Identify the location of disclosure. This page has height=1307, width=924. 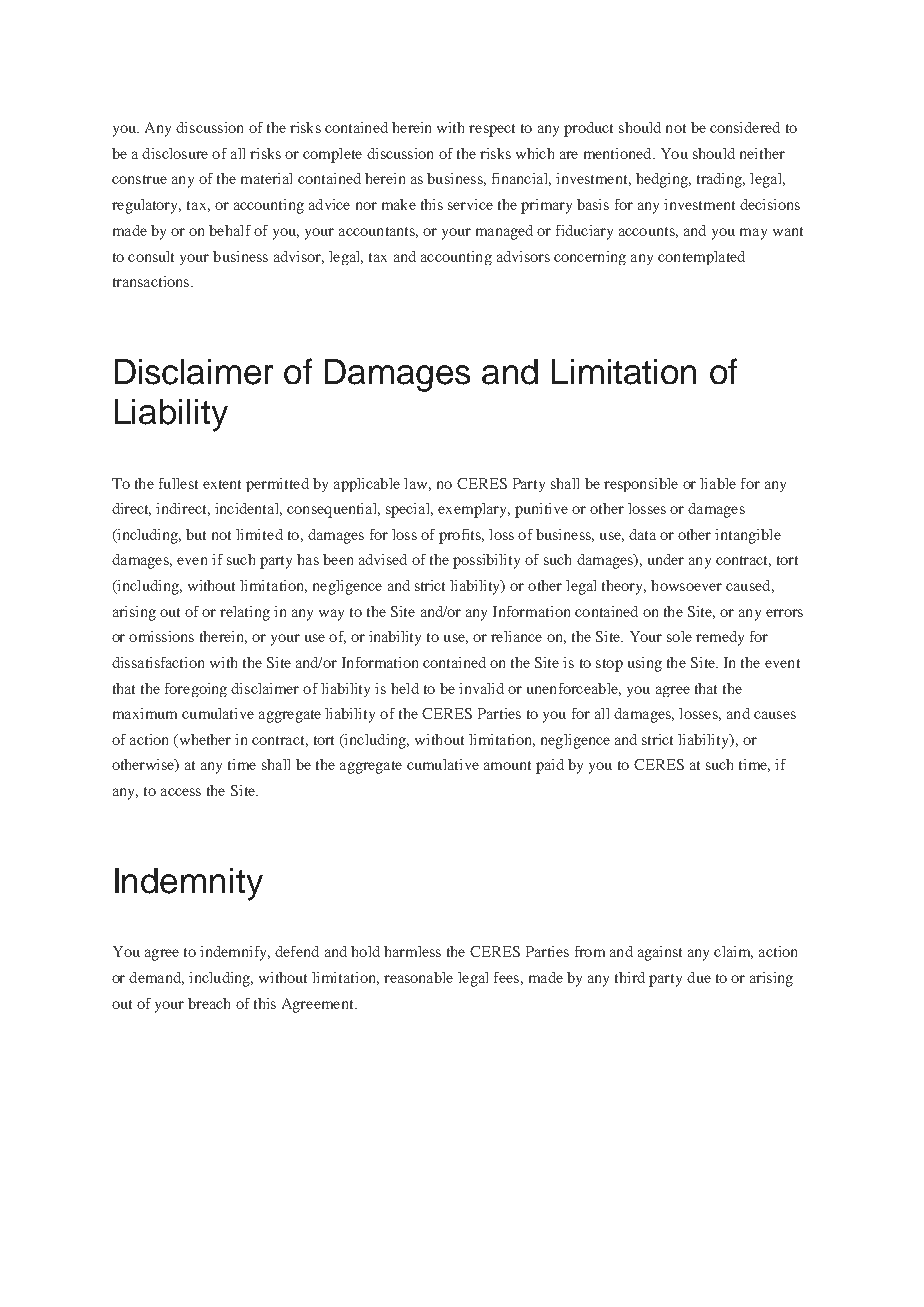
(175, 153).
